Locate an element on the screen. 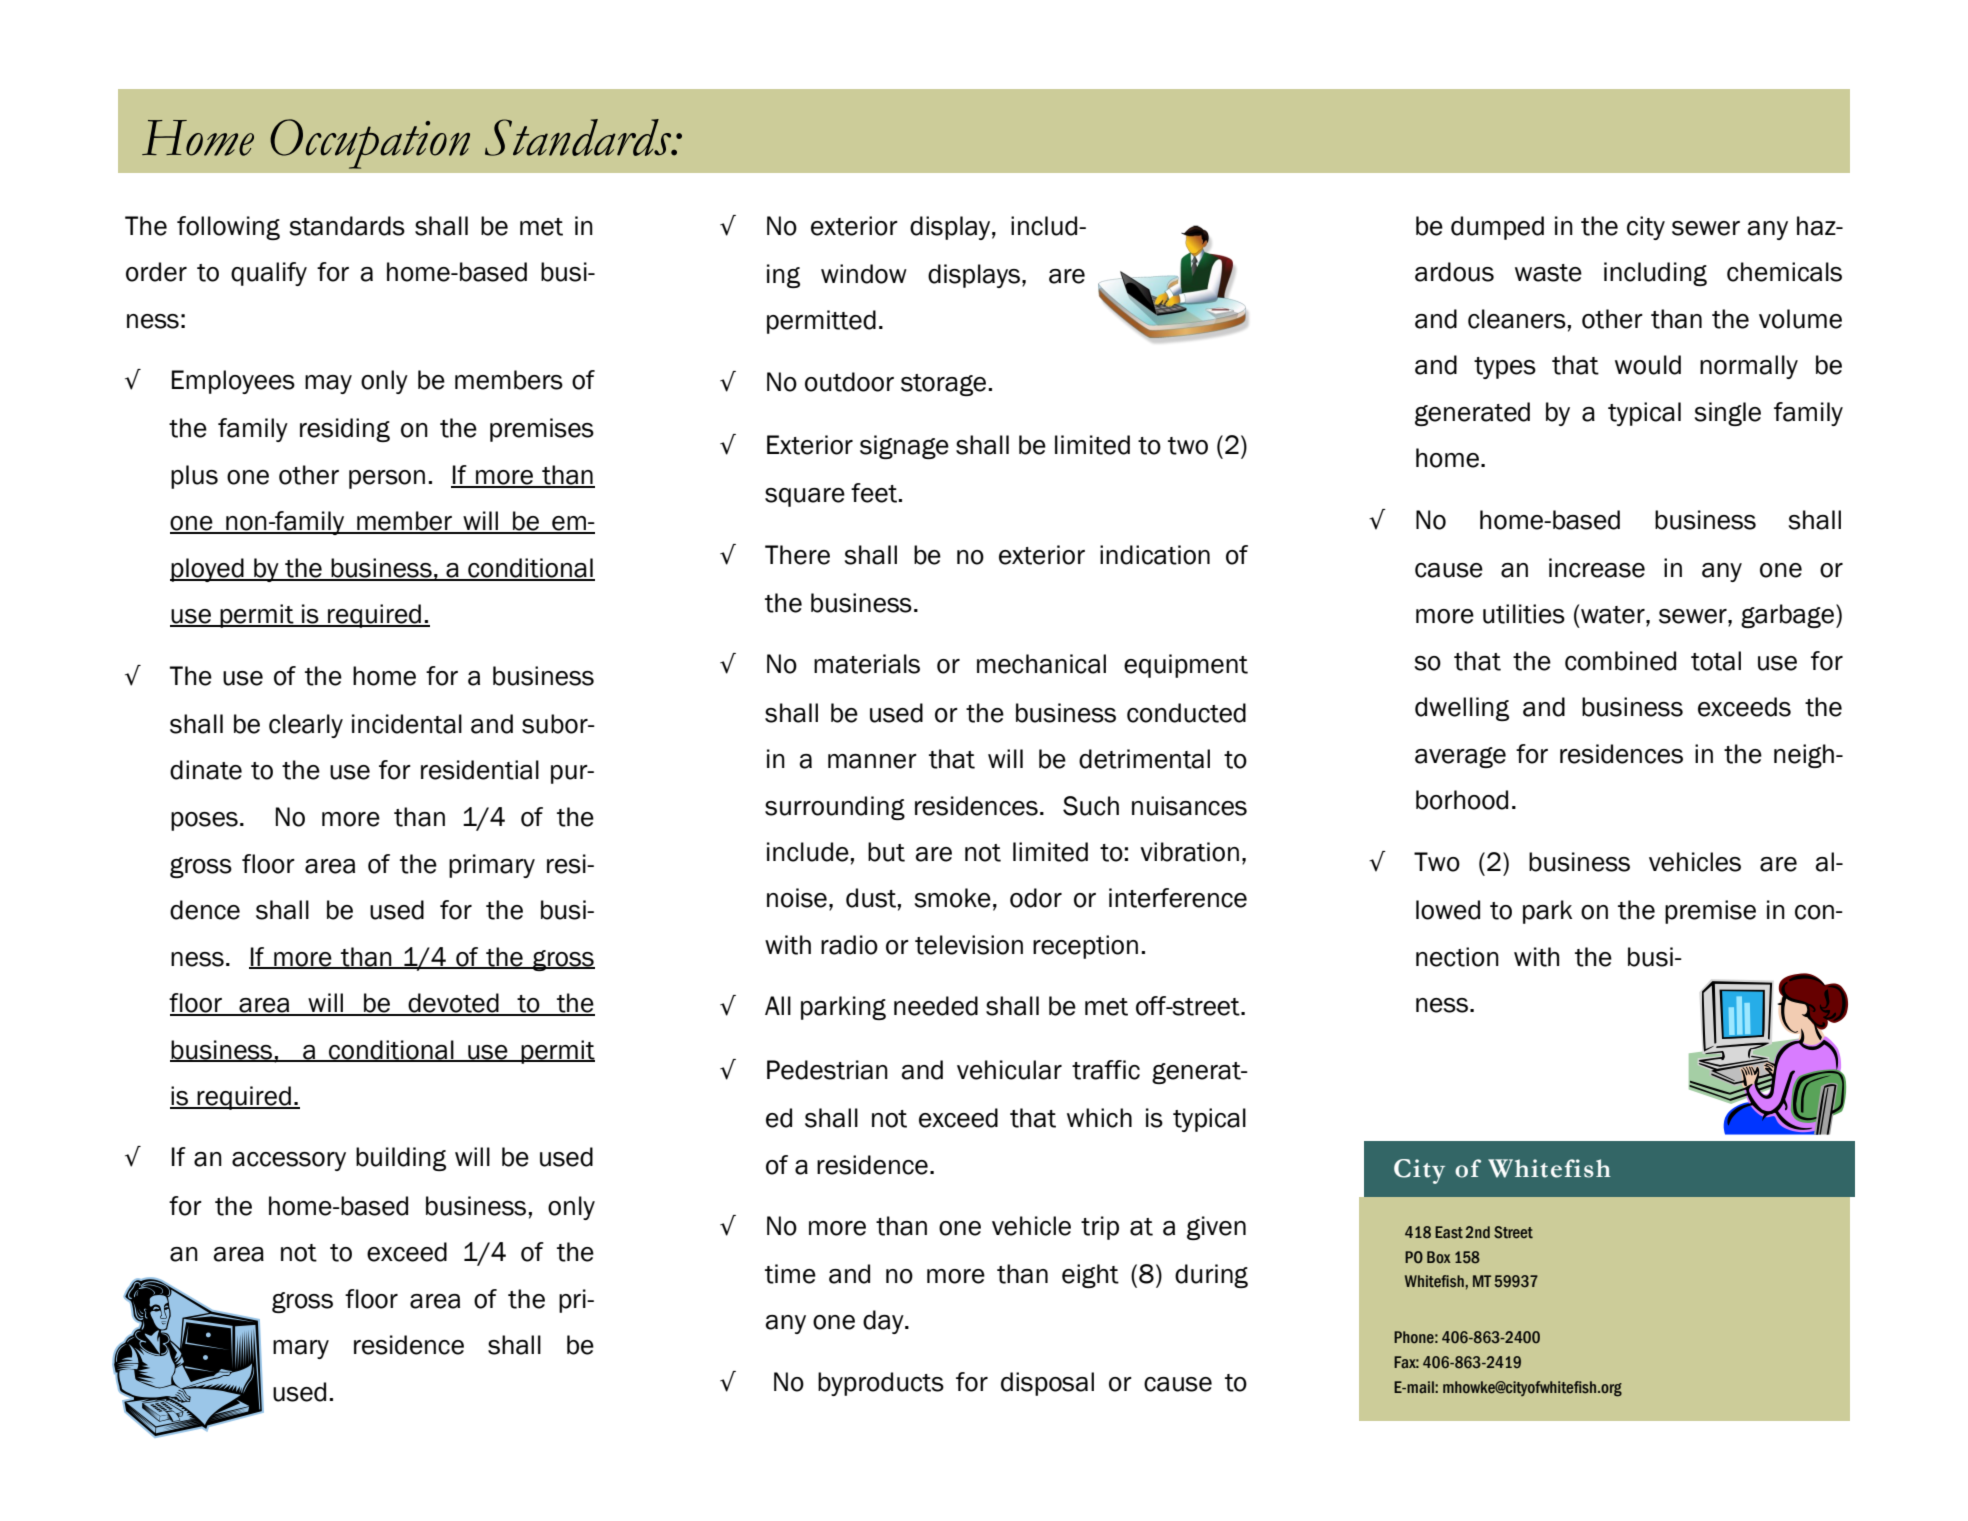  clearly is located at coordinates (306, 726).
